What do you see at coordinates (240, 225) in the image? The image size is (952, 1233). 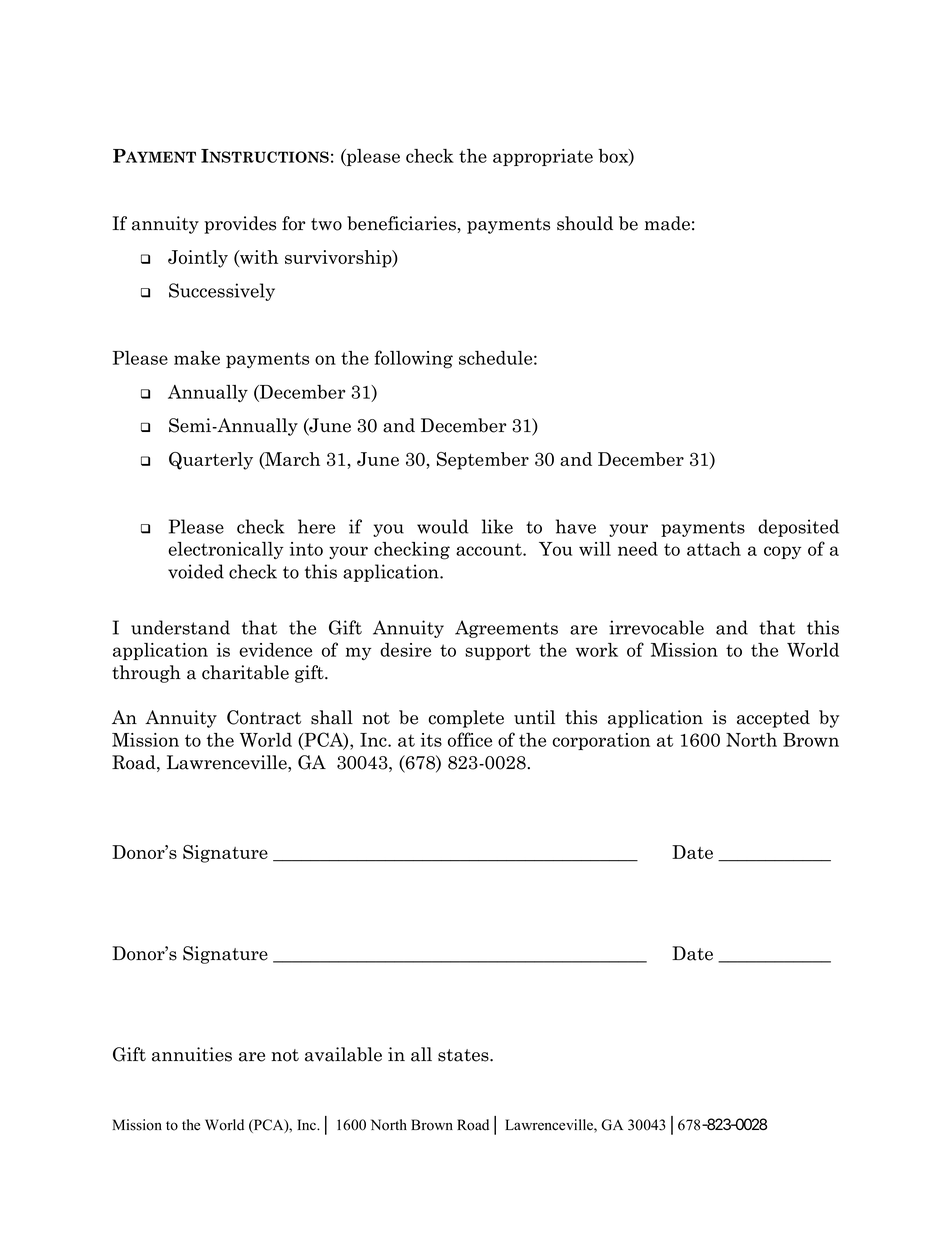 I see `provides` at bounding box center [240, 225].
